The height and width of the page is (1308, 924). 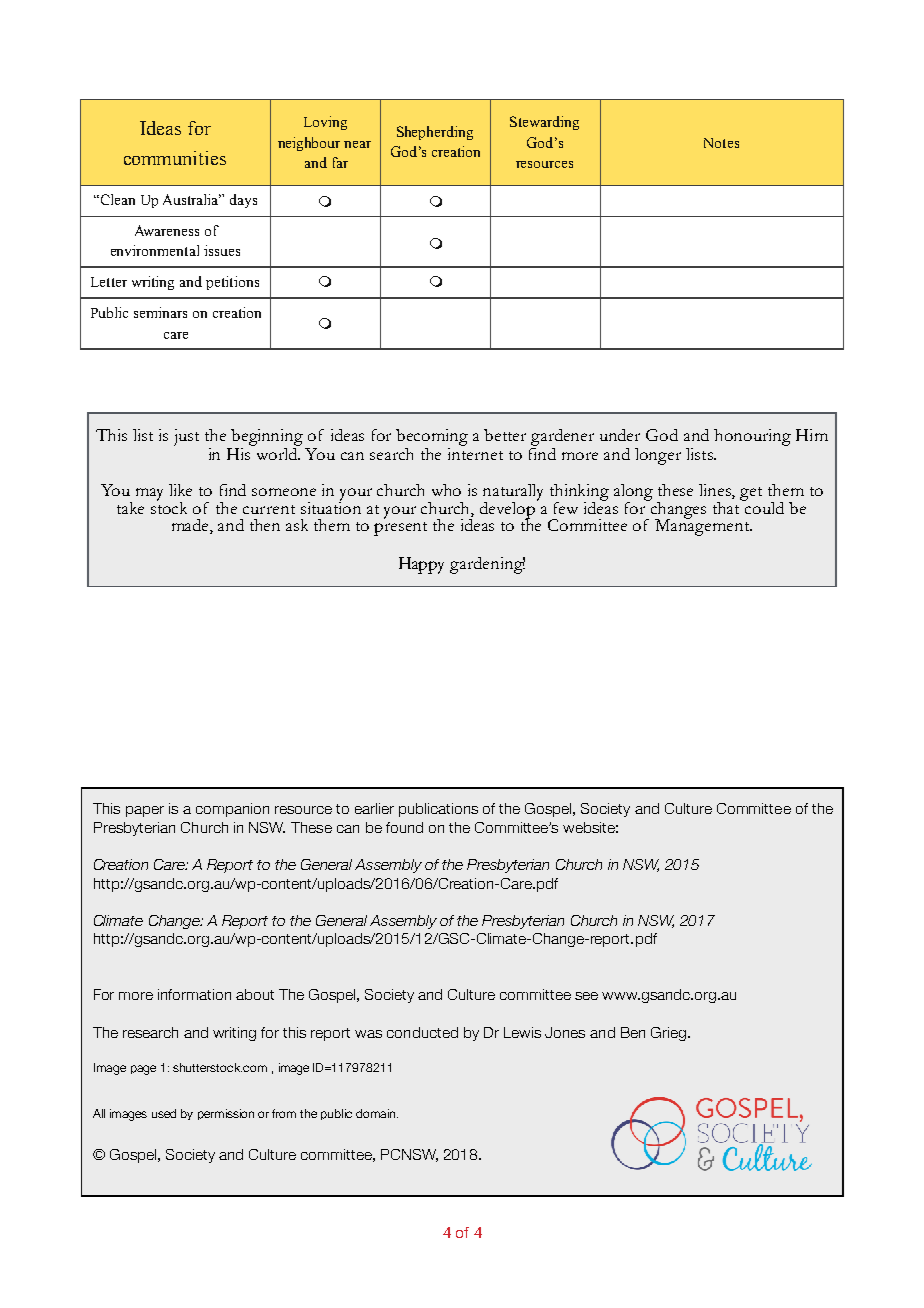 I want to click on used, so click(x=164, y=1113).
